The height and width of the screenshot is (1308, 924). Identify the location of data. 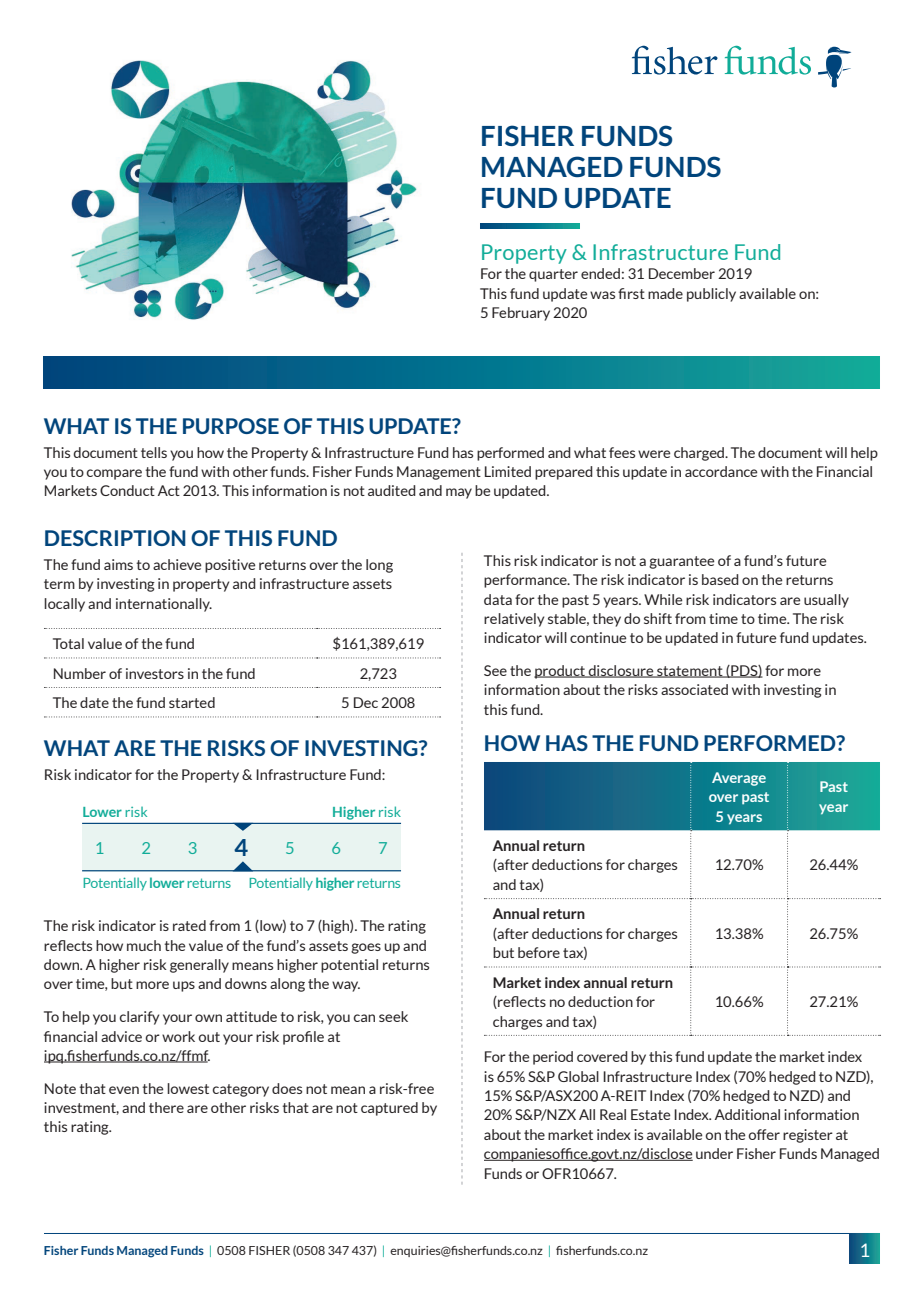
(498, 599).
